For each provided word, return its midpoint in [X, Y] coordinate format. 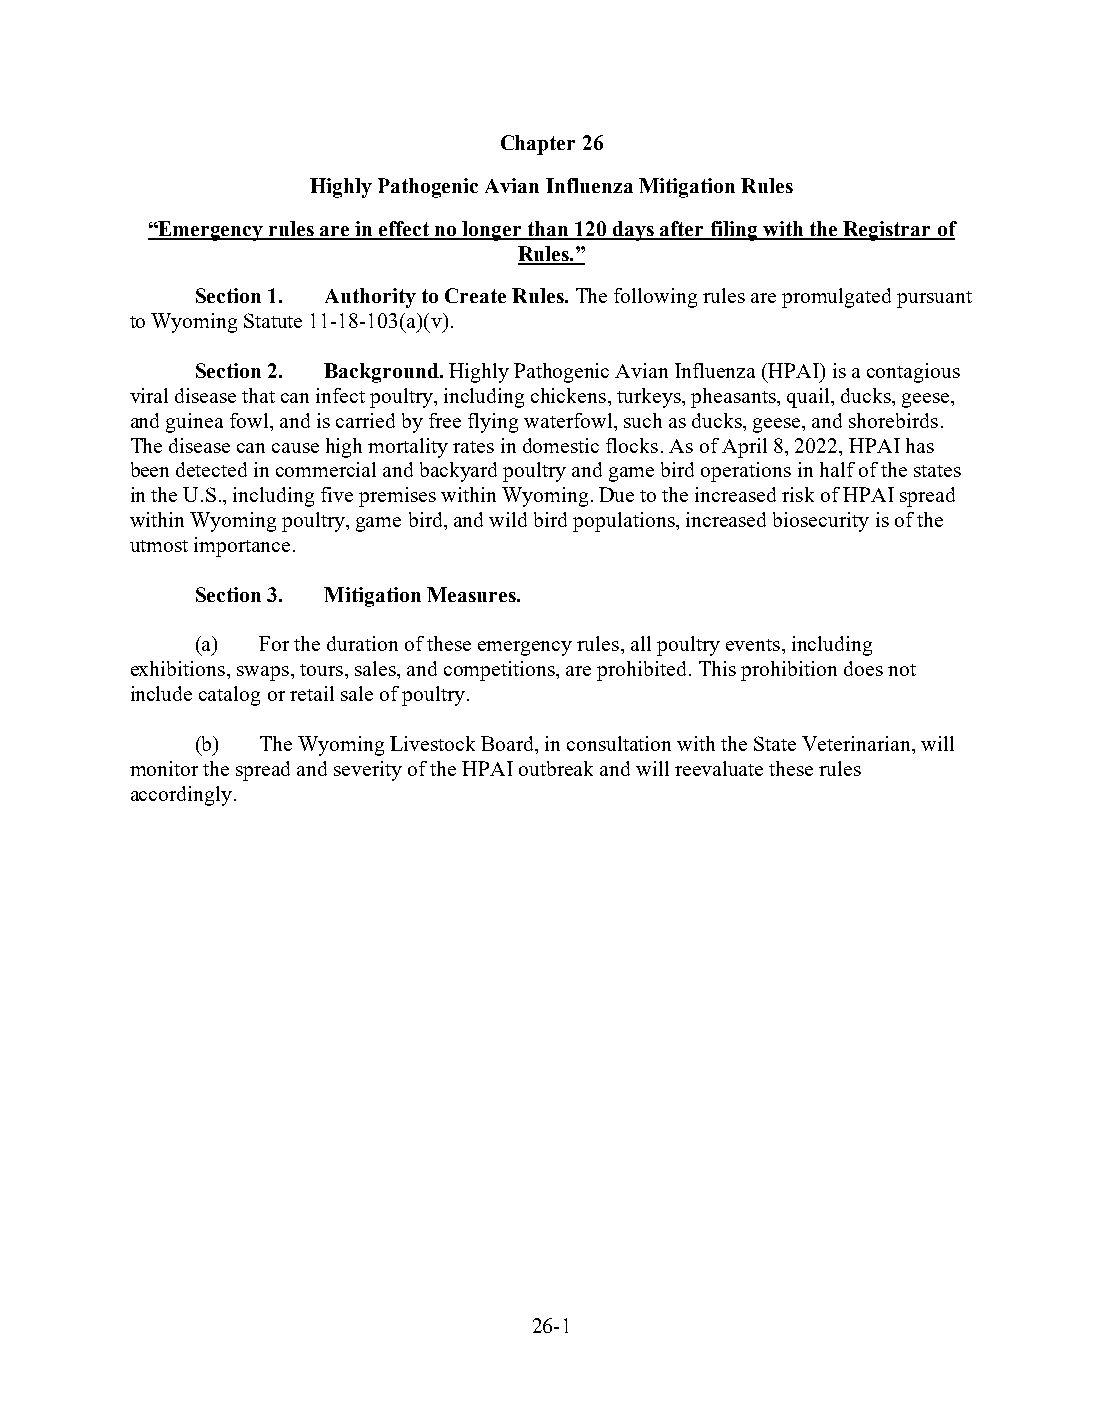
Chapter [538, 145]
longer [492, 231]
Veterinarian [857, 743]
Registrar [888, 231]
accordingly [181, 796]
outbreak [556, 768]
